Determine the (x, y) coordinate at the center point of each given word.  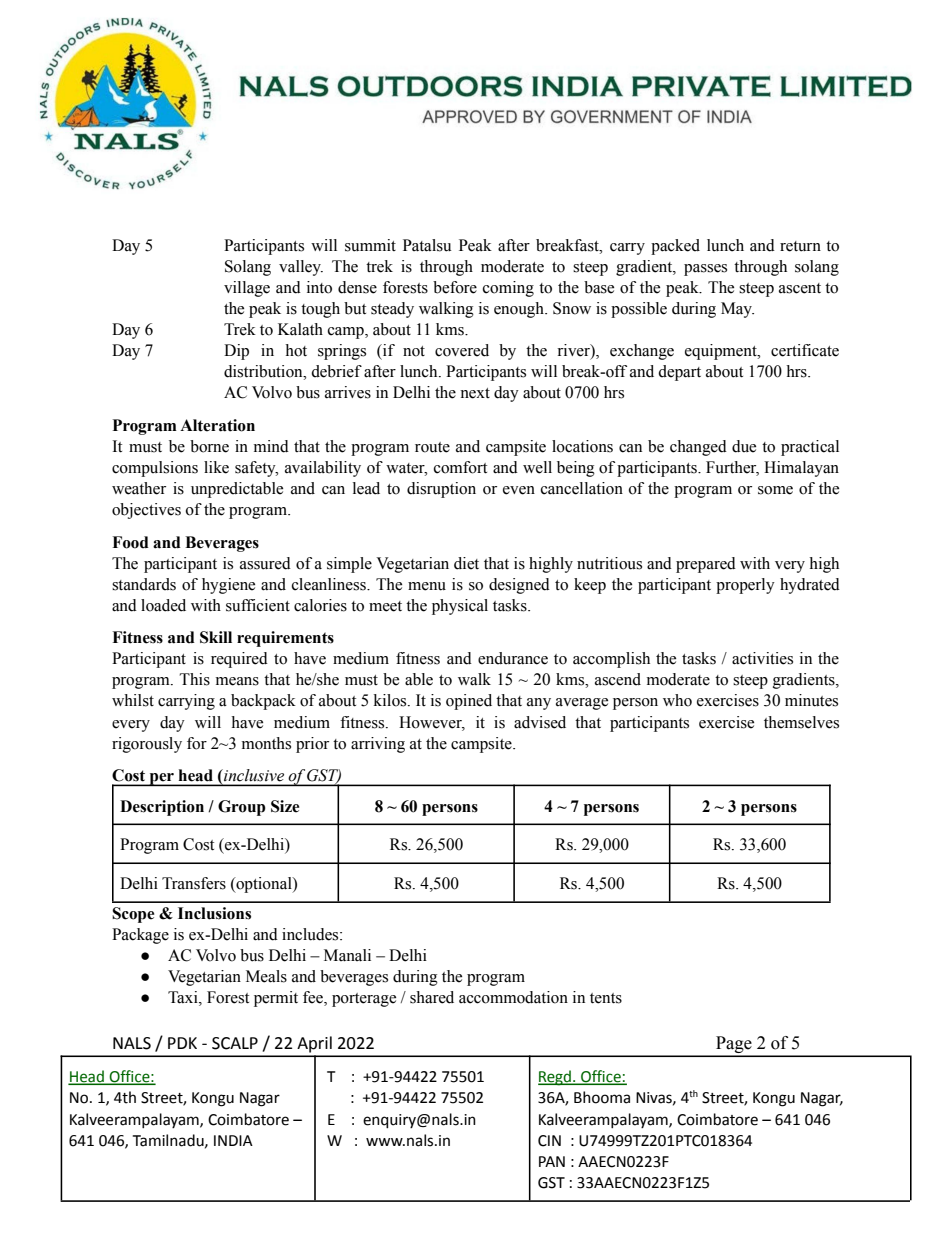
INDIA (233, 1140)
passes (705, 270)
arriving (378, 745)
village (247, 289)
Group (242, 808)
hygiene (228, 586)
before (455, 287)
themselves (801, 722)
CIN (549, 1141)
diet (466, 563)
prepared (706, 565)
